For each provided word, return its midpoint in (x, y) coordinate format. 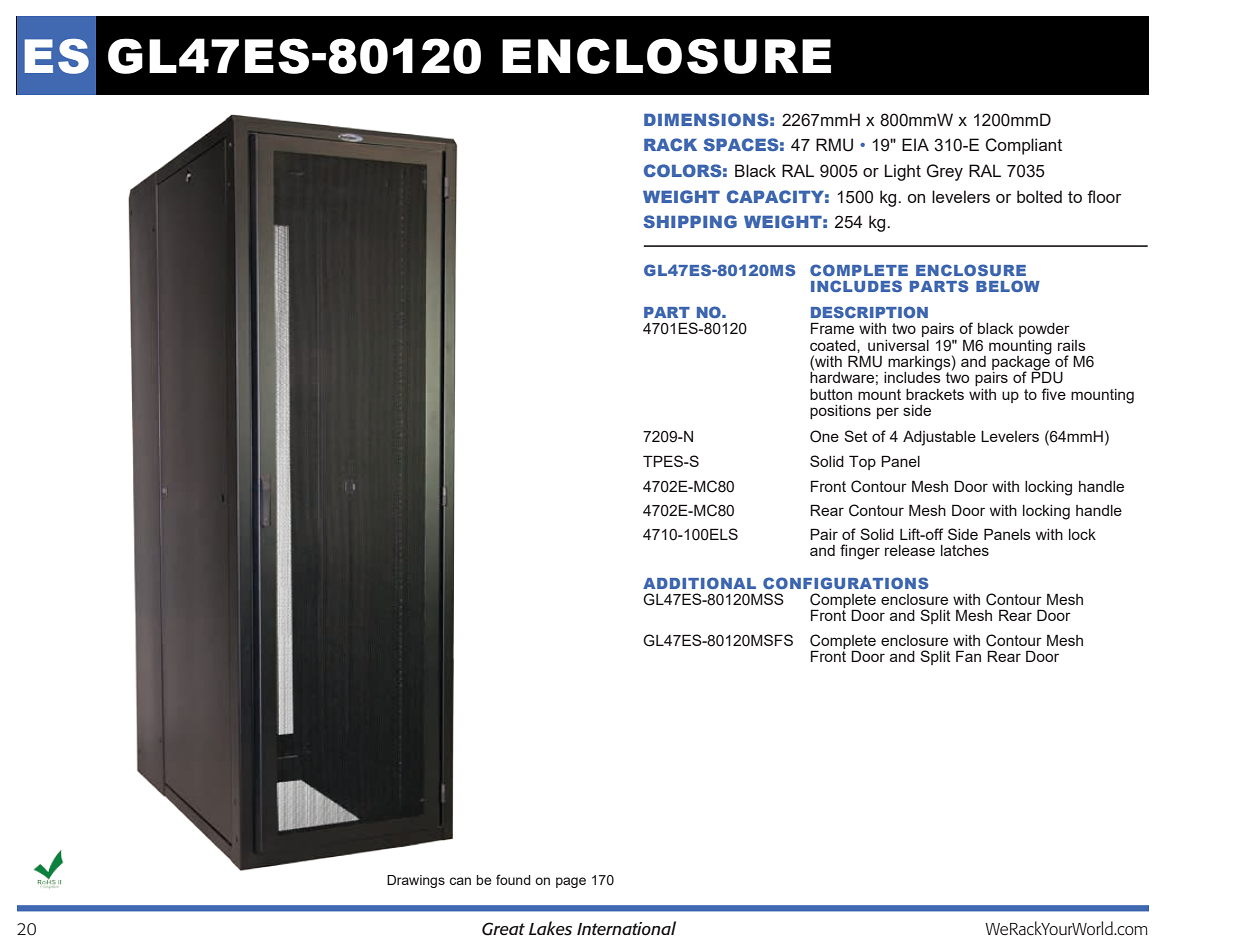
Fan (968, 656)
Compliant (1023, 146)
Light (903, 172)
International (626, 928)
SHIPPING (690, 221)
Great (503, 929)
